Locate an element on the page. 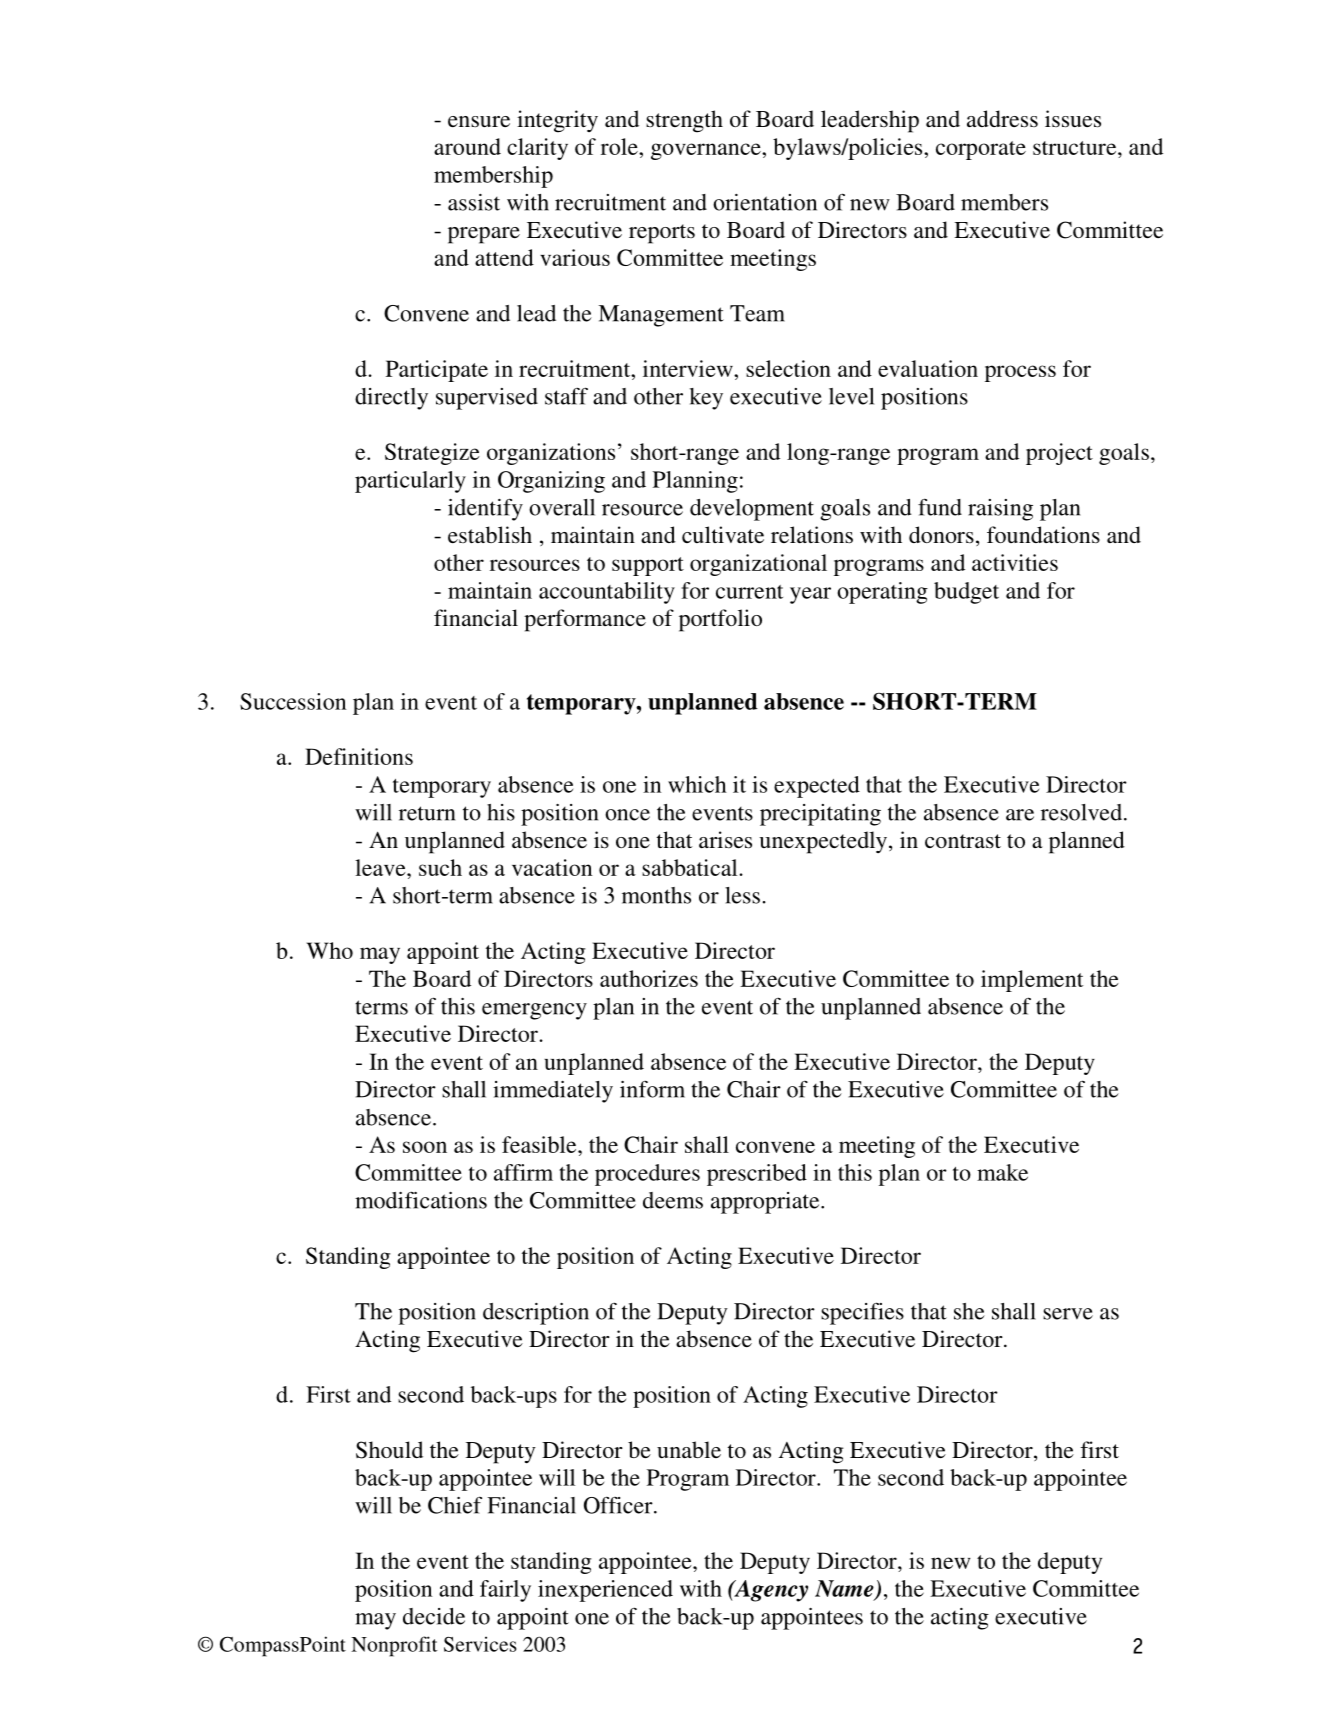 This image has width=1341, height=1736. make is located at coordinates (1002, 1172).
